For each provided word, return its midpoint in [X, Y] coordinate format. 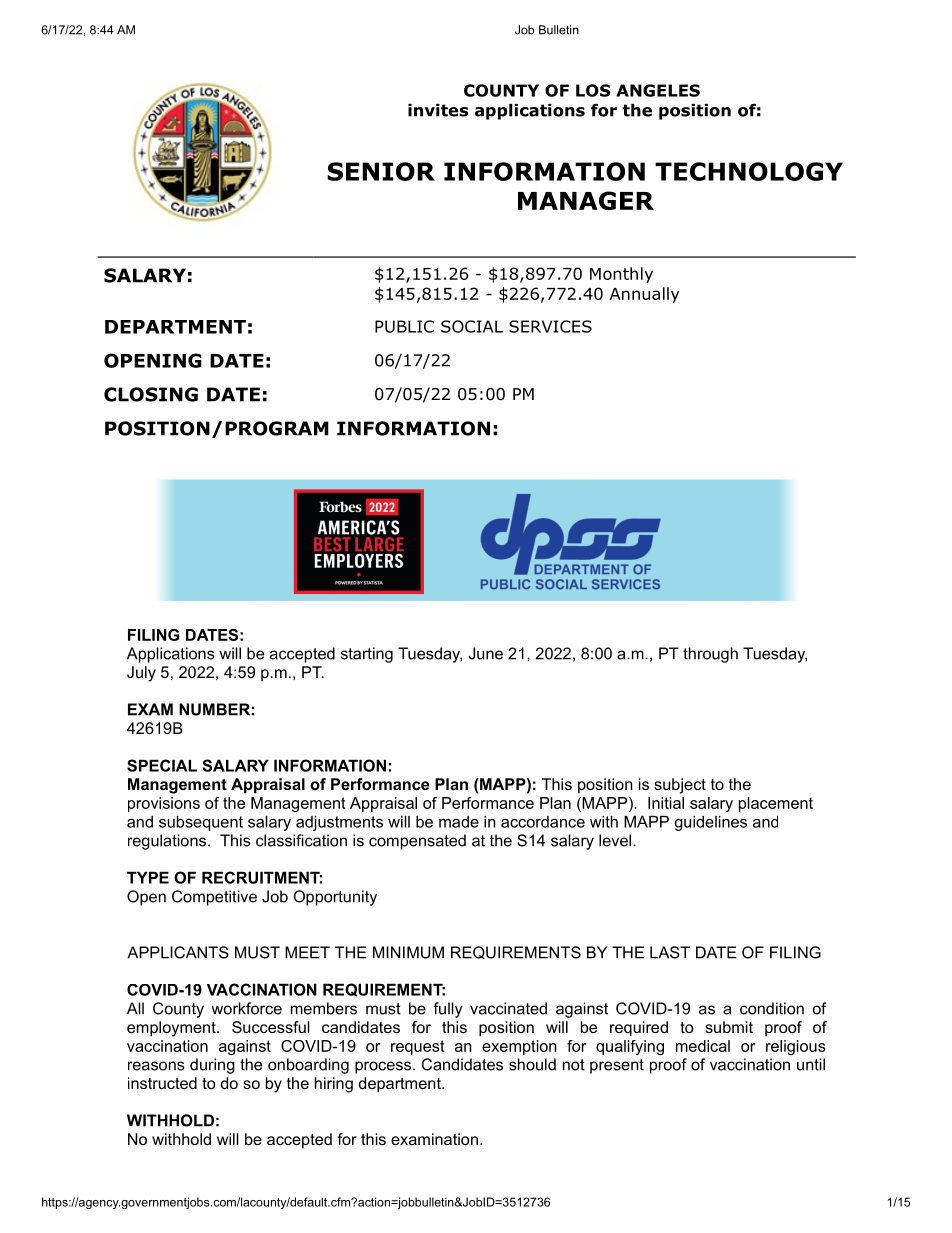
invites [438, 110]
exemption [519, 1047]
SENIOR [381, 171]
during [212, 1066]
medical [703, 1046]
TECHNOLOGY [749, 171]
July [141, 674]
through [710, 655]
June [485, 653]
